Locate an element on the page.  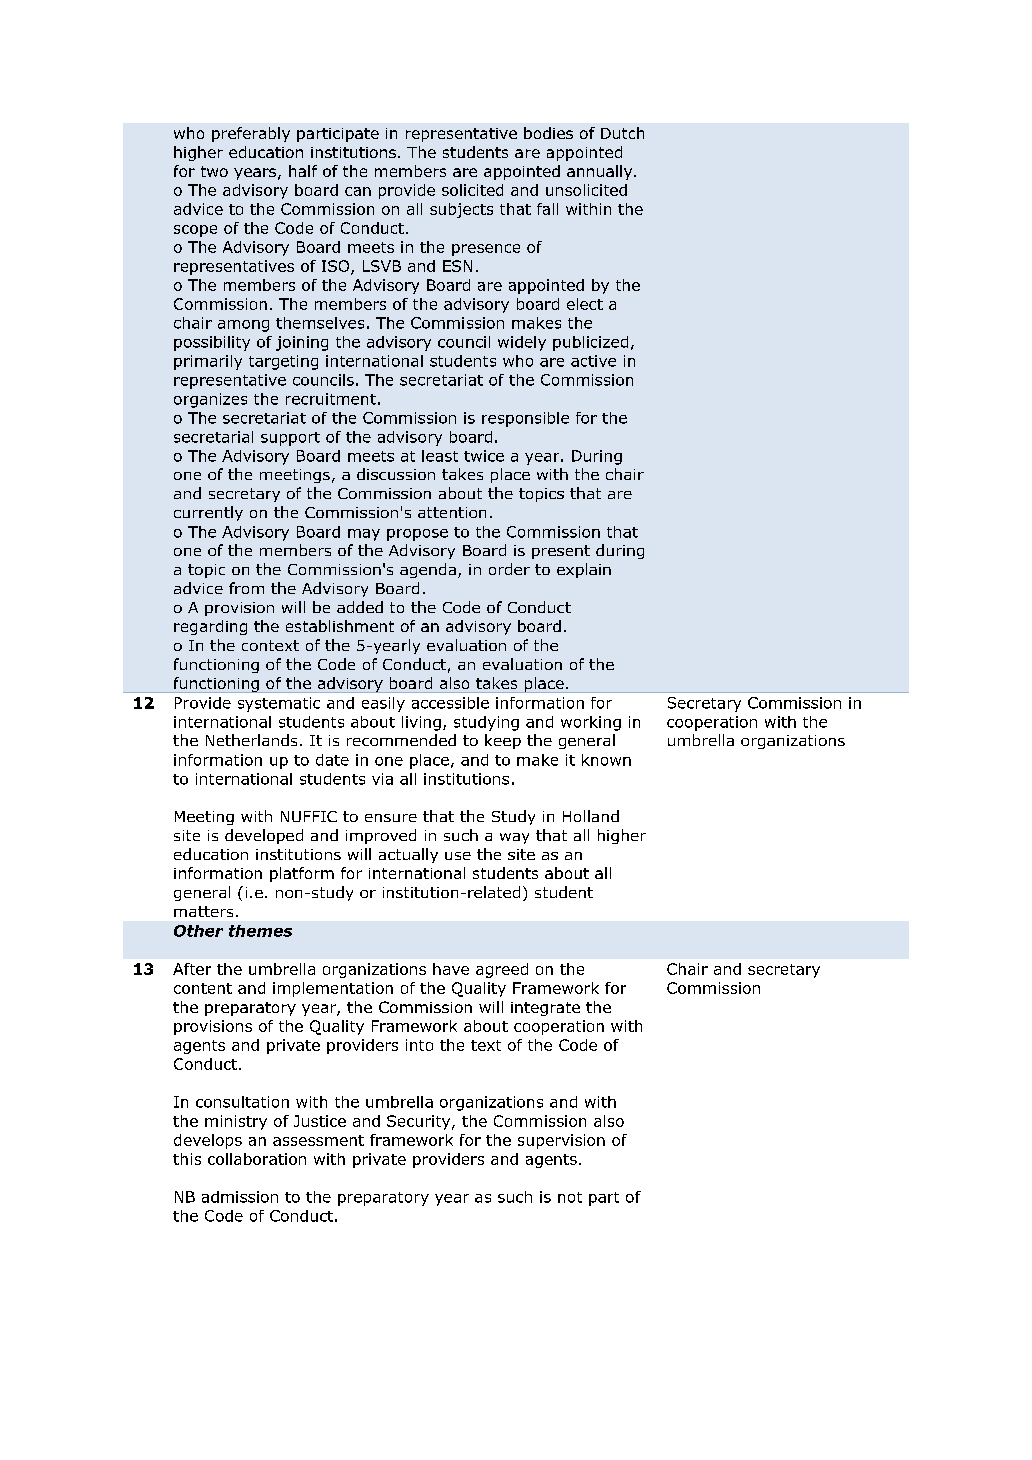
can is located at coordinates (358, 191).
